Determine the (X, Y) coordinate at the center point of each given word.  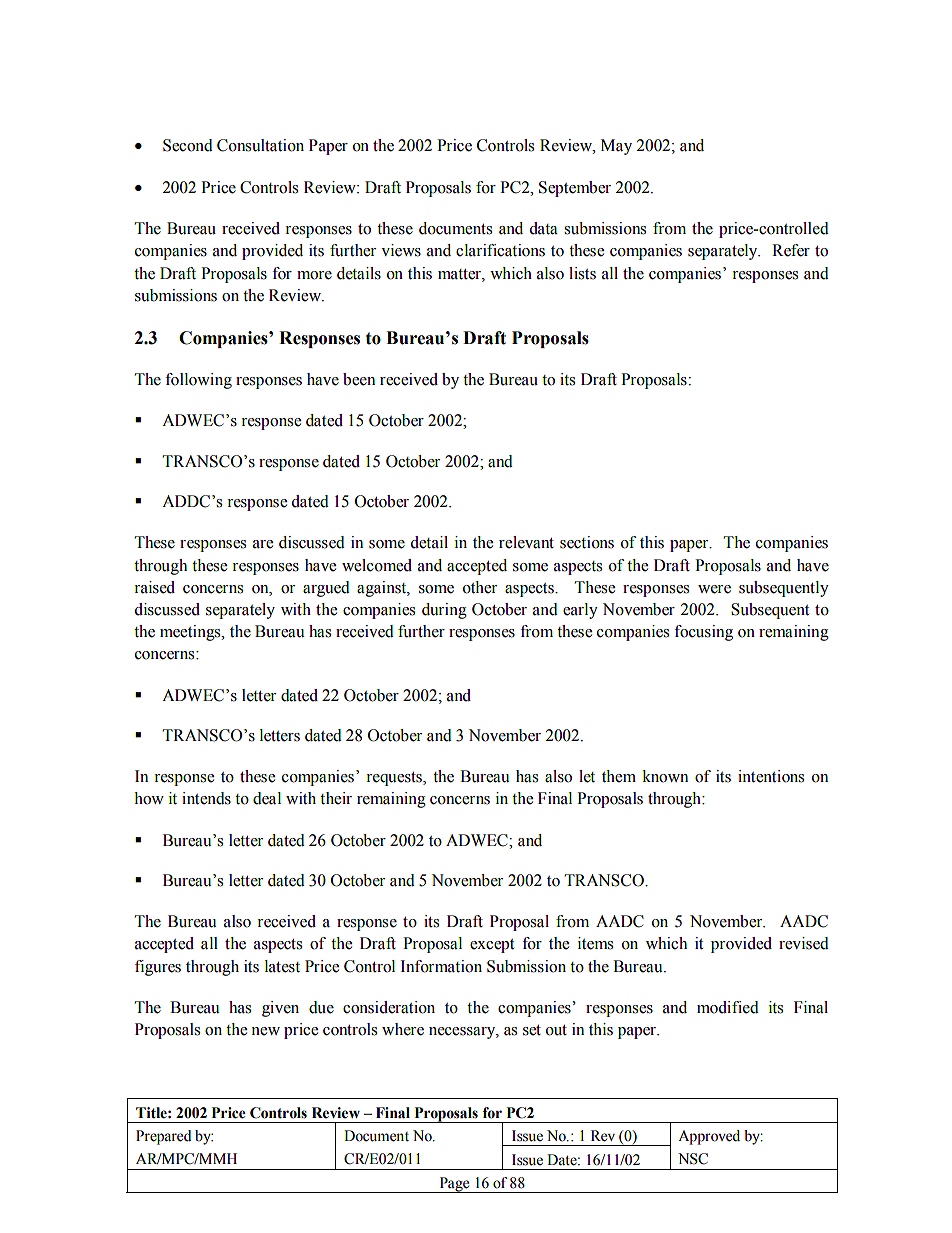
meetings (191, 633)
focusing (703, 633)
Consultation (260, 145)
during (444, 611)
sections (587, 542)
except (492, 946)
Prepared (164, 1137)
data (543, 228)
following (198, 381)
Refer (791, 250)
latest (282, 966)
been (359, 379)
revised (804, 943)
